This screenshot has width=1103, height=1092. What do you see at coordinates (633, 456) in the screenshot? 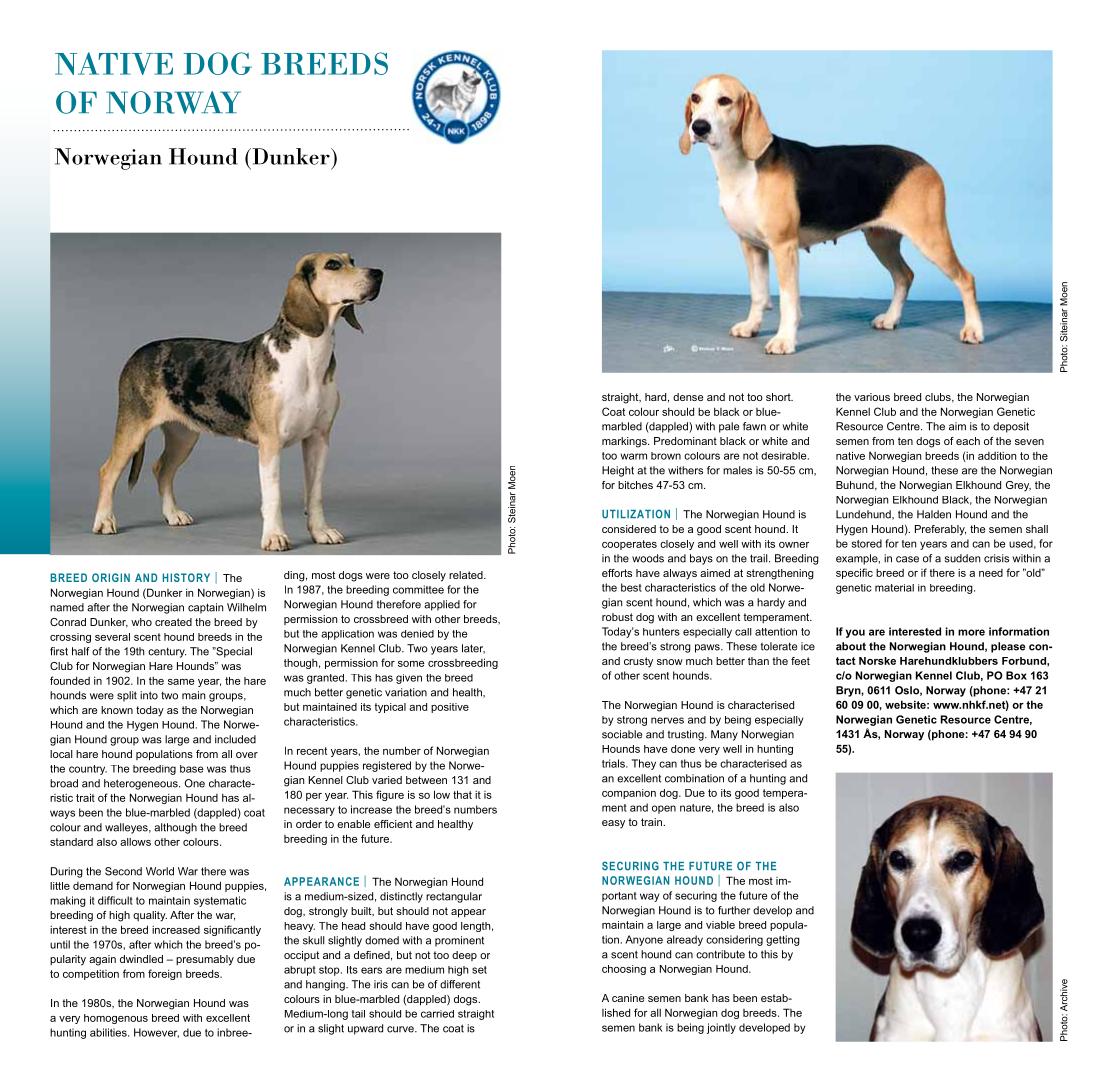
I see `warm` at bounding box center [633, 456].
